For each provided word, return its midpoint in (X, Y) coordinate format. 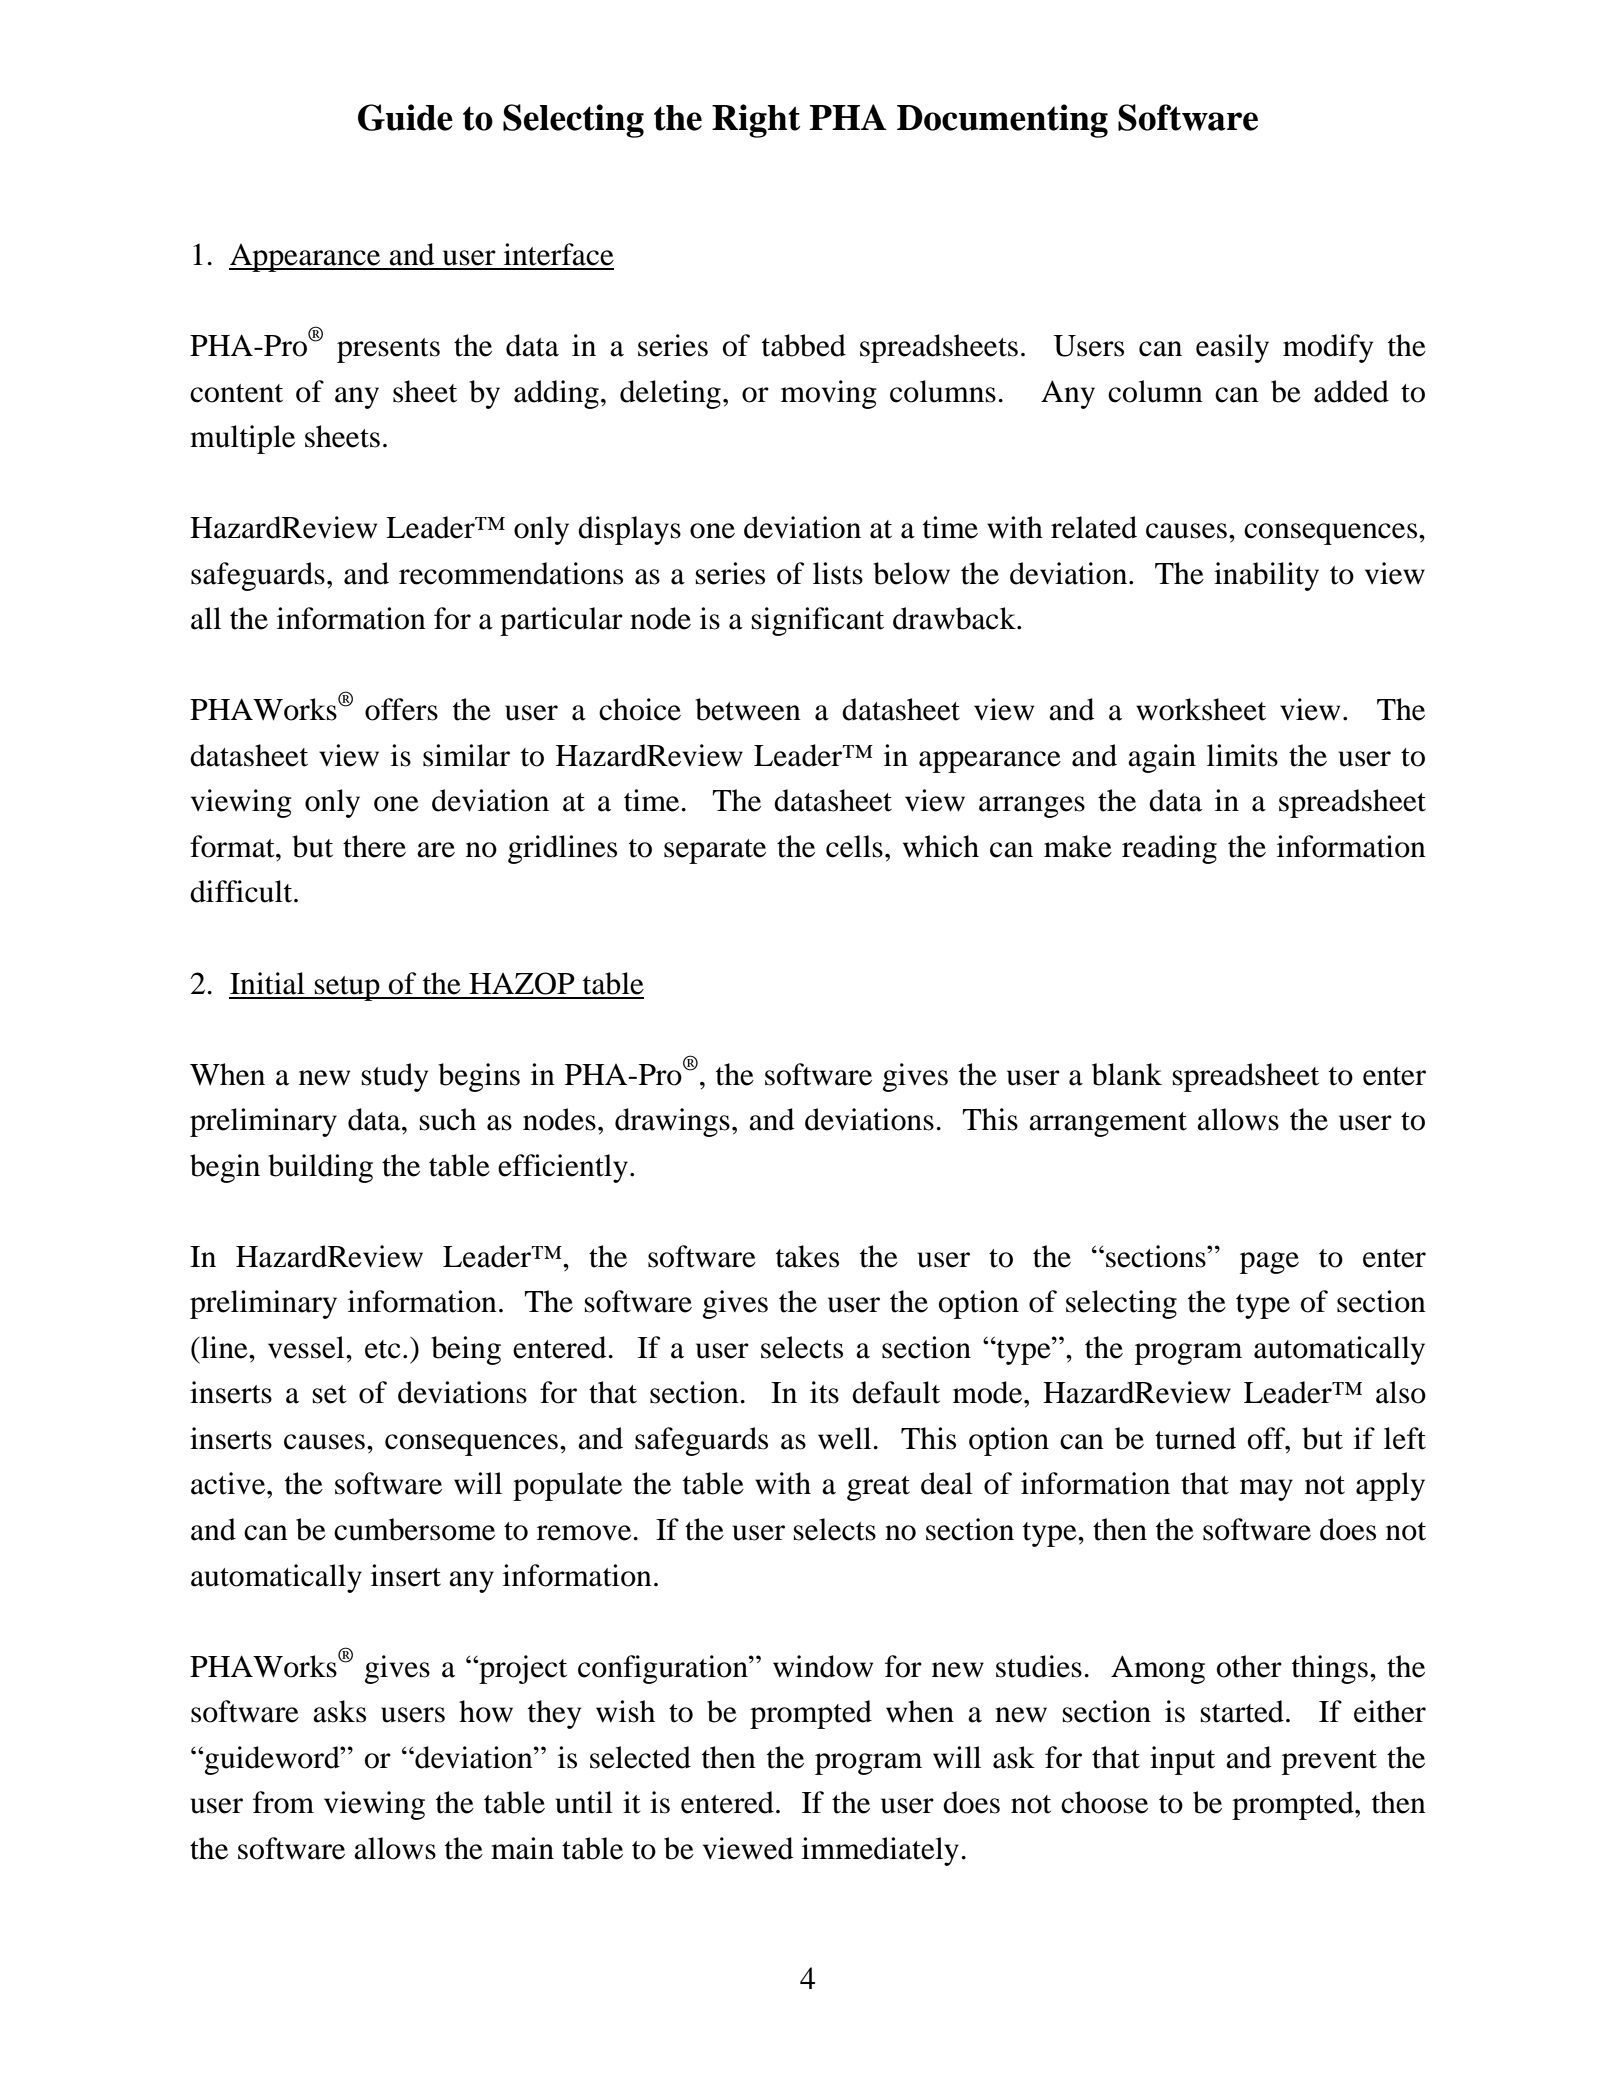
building (320, 1168)
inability (1266, 576)
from (283, 1802)
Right (756, 121)
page (1269, 1263)
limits (1242, 755)
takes (807, 1256)
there (374, 846)
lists (838, 573)
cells (854, 846)
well (846, 1438)
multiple (242, 439)
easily (1232, 348)
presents (388, 350)
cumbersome (414, 1529)
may (1266, 1490)
